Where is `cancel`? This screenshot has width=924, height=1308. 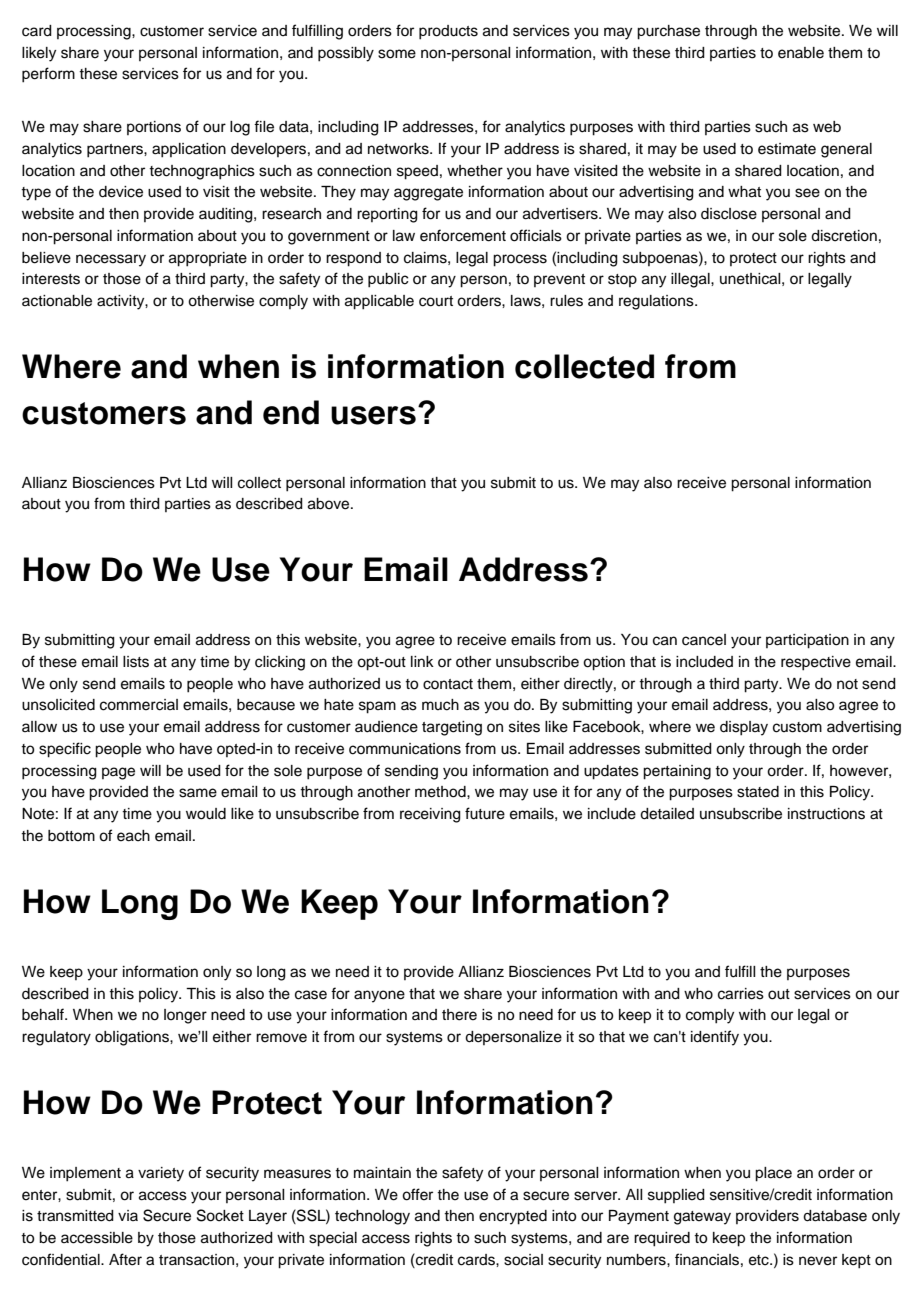 cancel is located at coordinates (704, 640).
